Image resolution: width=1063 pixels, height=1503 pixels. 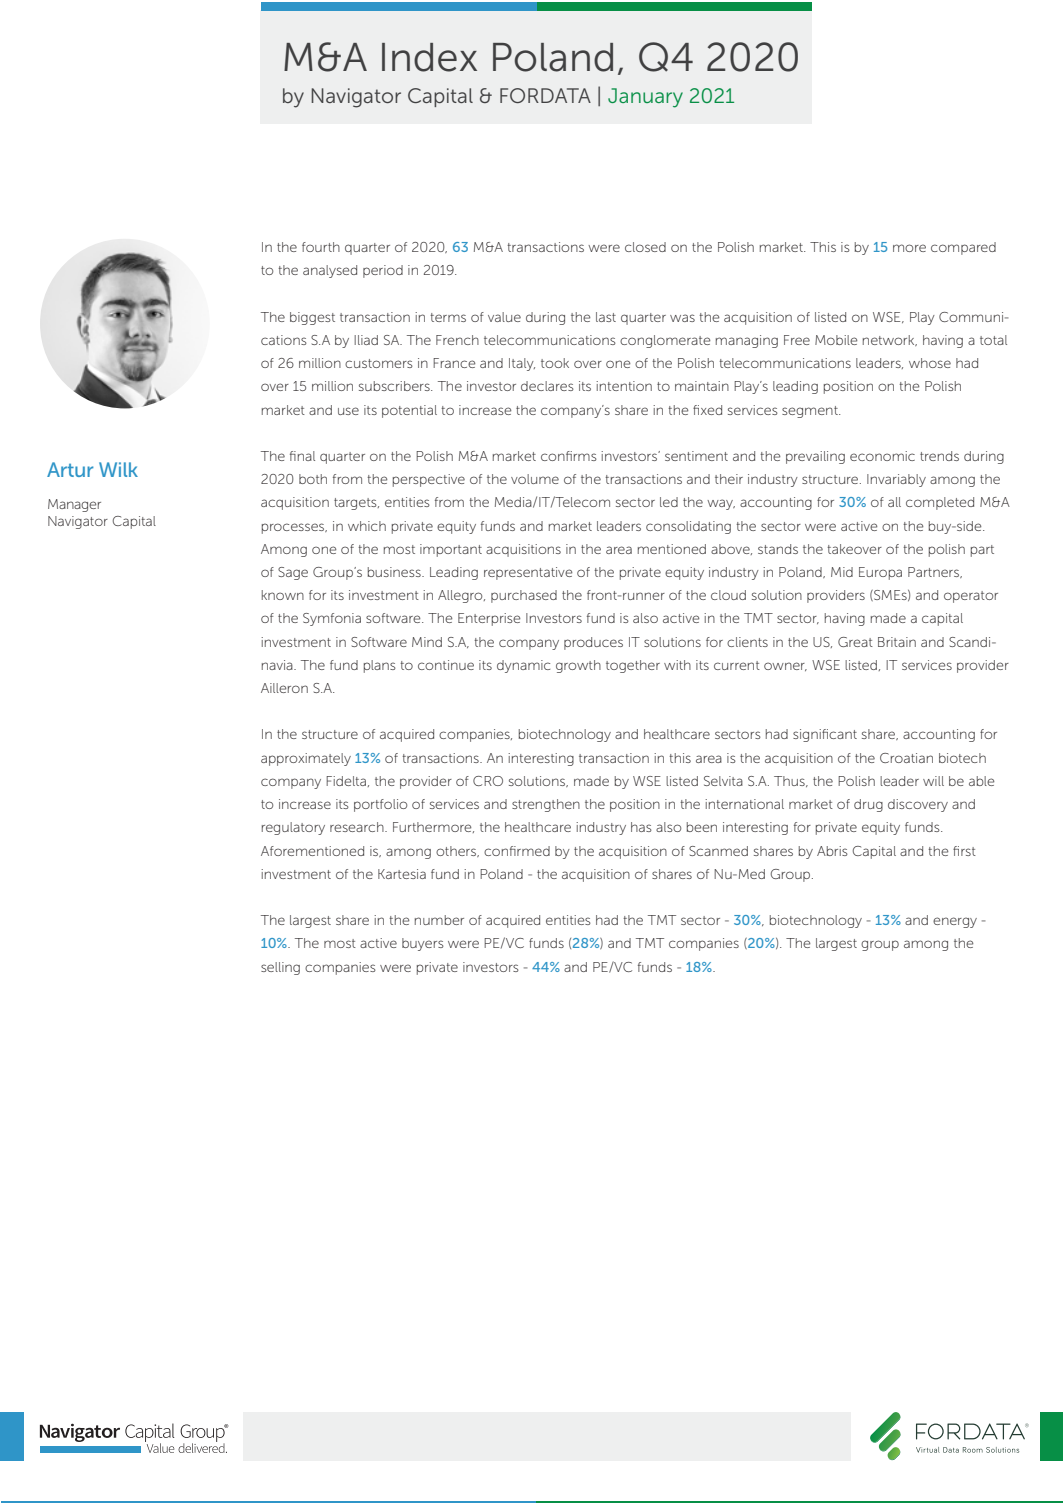 I want to click on Index, so click(x=429, y=57).
